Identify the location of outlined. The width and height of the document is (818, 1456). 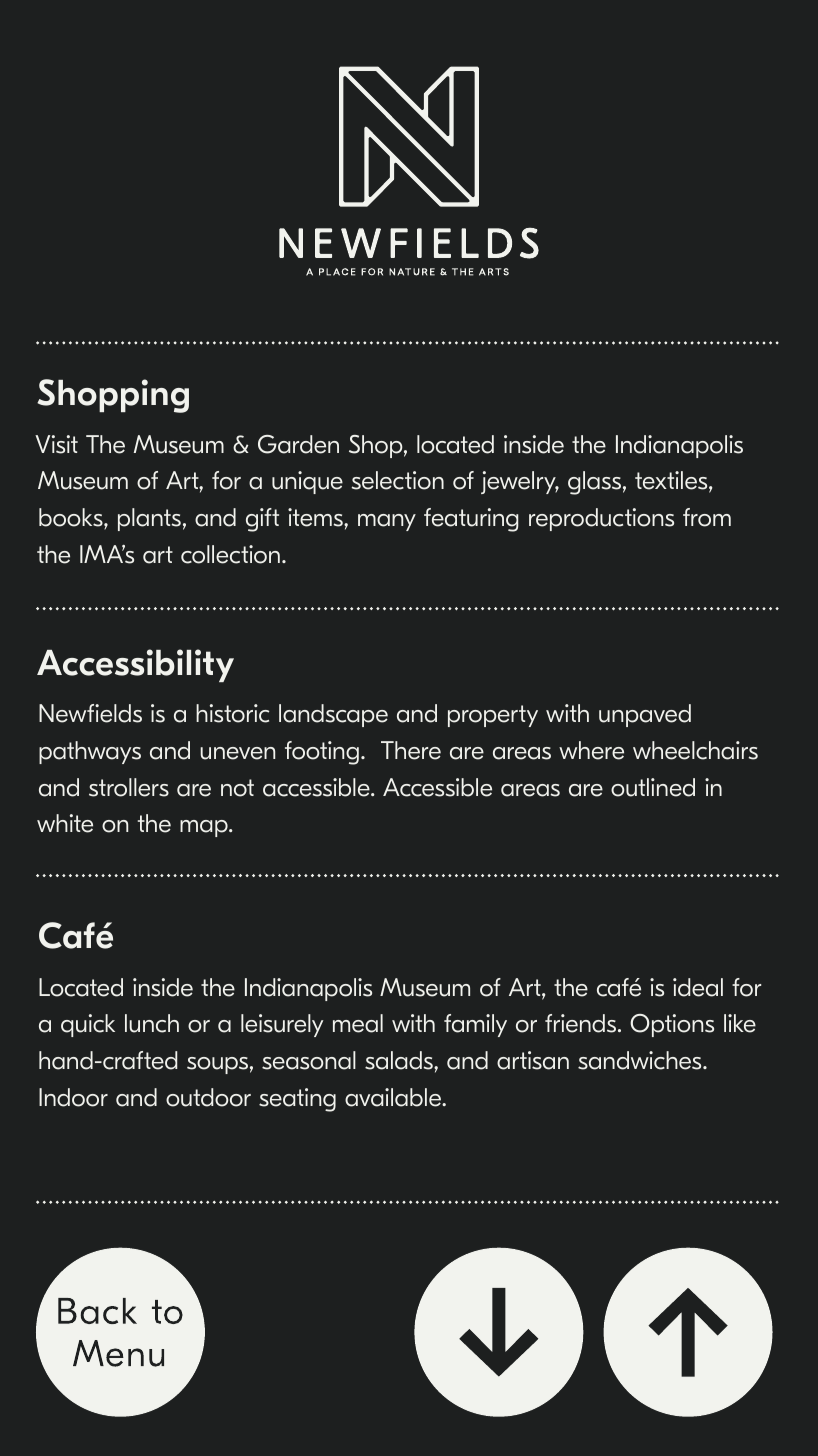
(653, 787).
